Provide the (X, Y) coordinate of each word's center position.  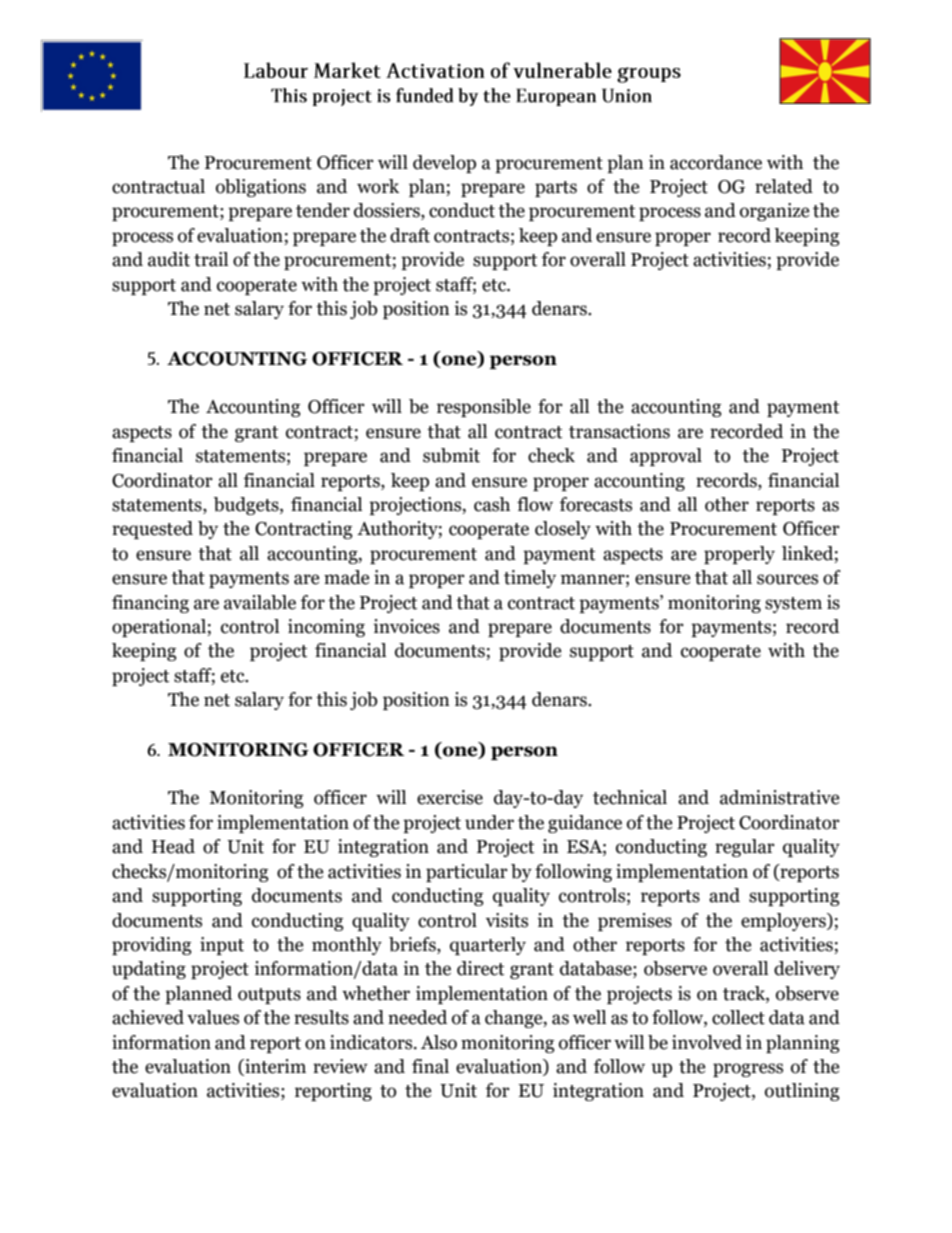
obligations (261, 188)
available (260, 602)
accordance (716, 162)
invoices (406, 626)
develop (444, 164)
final (430, 1066)
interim (274, 1067)
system (793, 605)
